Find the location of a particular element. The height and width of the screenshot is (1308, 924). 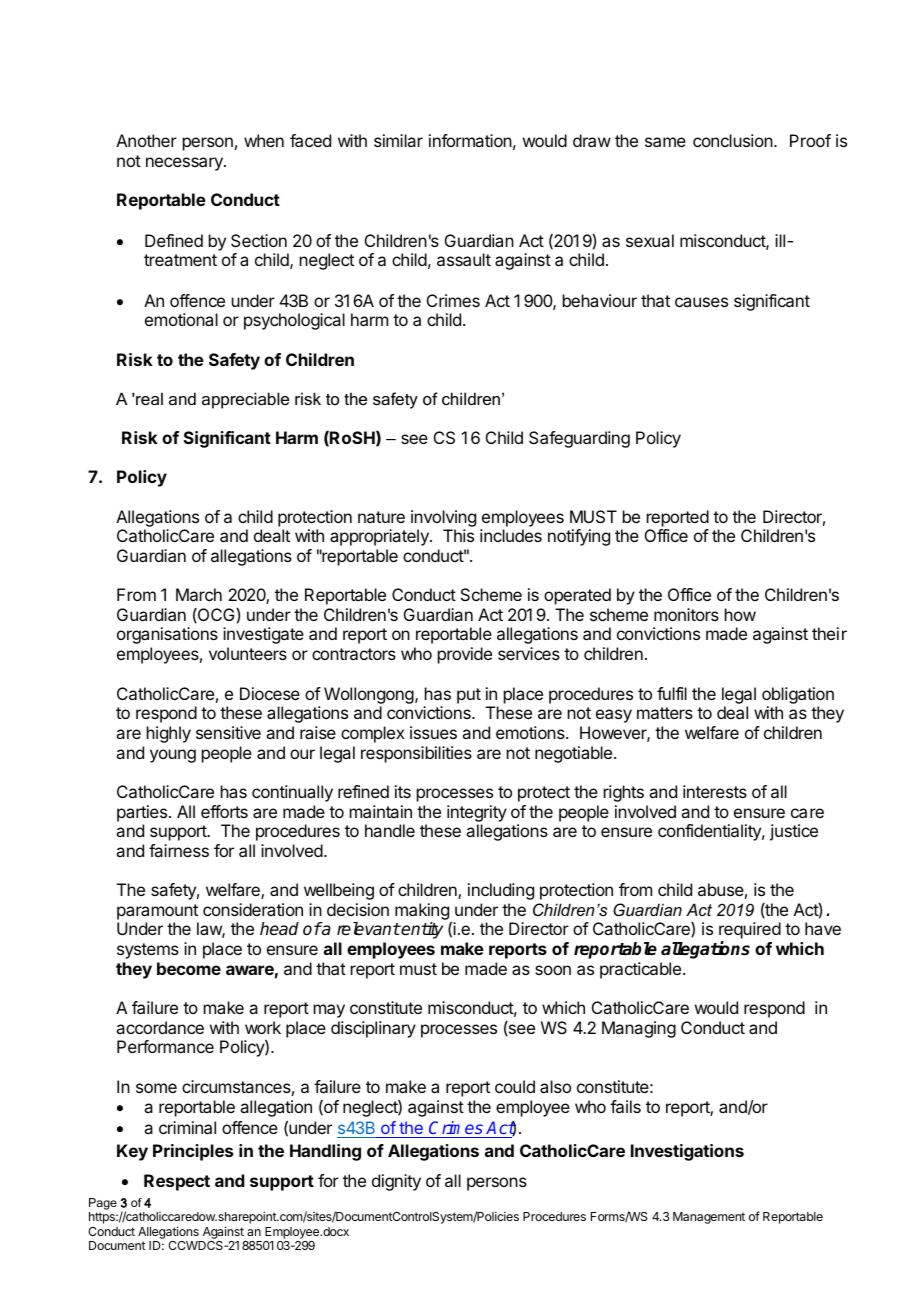

Management is located at coordinates (709, 1218).
